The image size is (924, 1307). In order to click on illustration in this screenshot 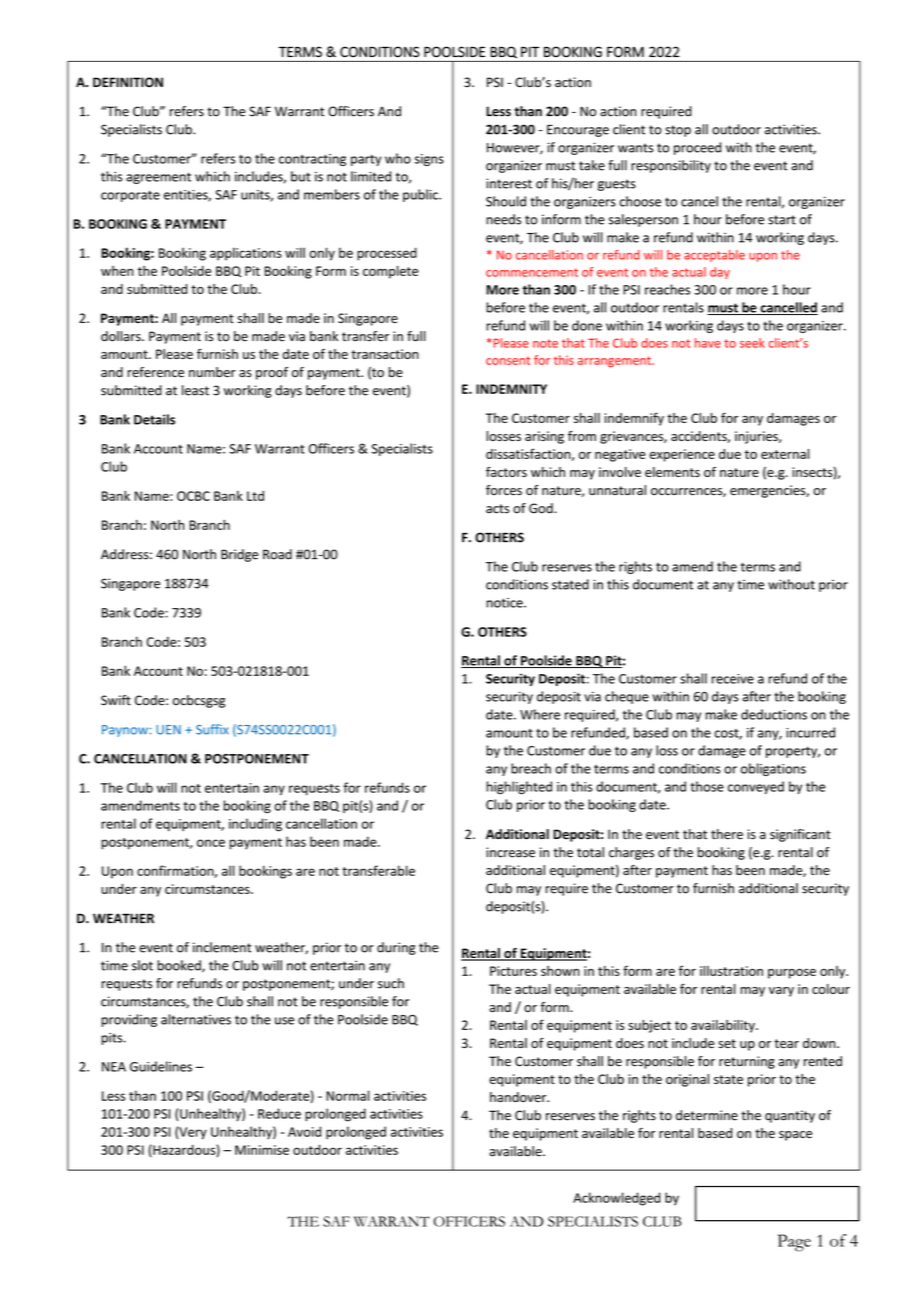, I will do `click(731, 971)`.
